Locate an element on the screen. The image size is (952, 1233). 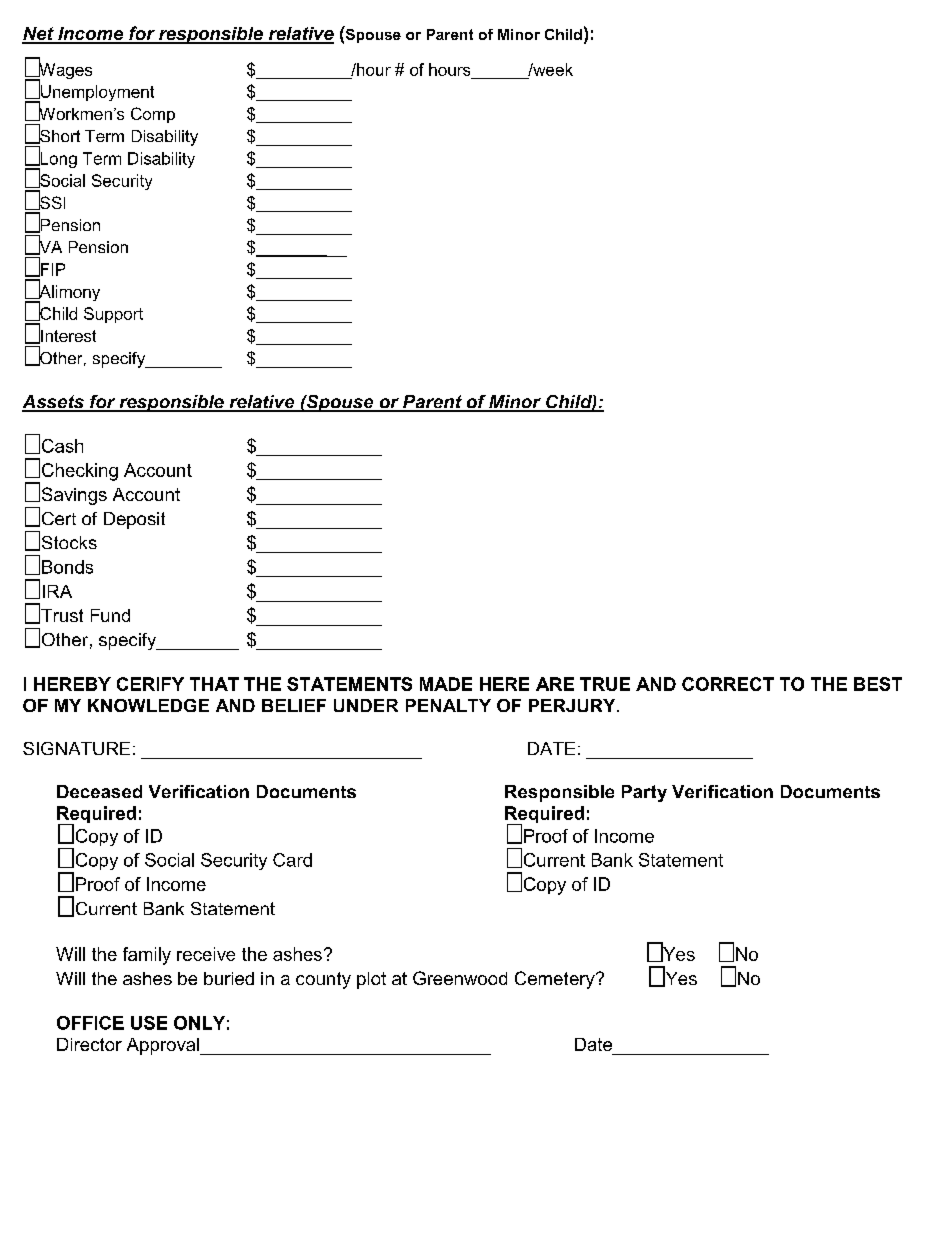
Comp is located at coordinates (153, 115).
